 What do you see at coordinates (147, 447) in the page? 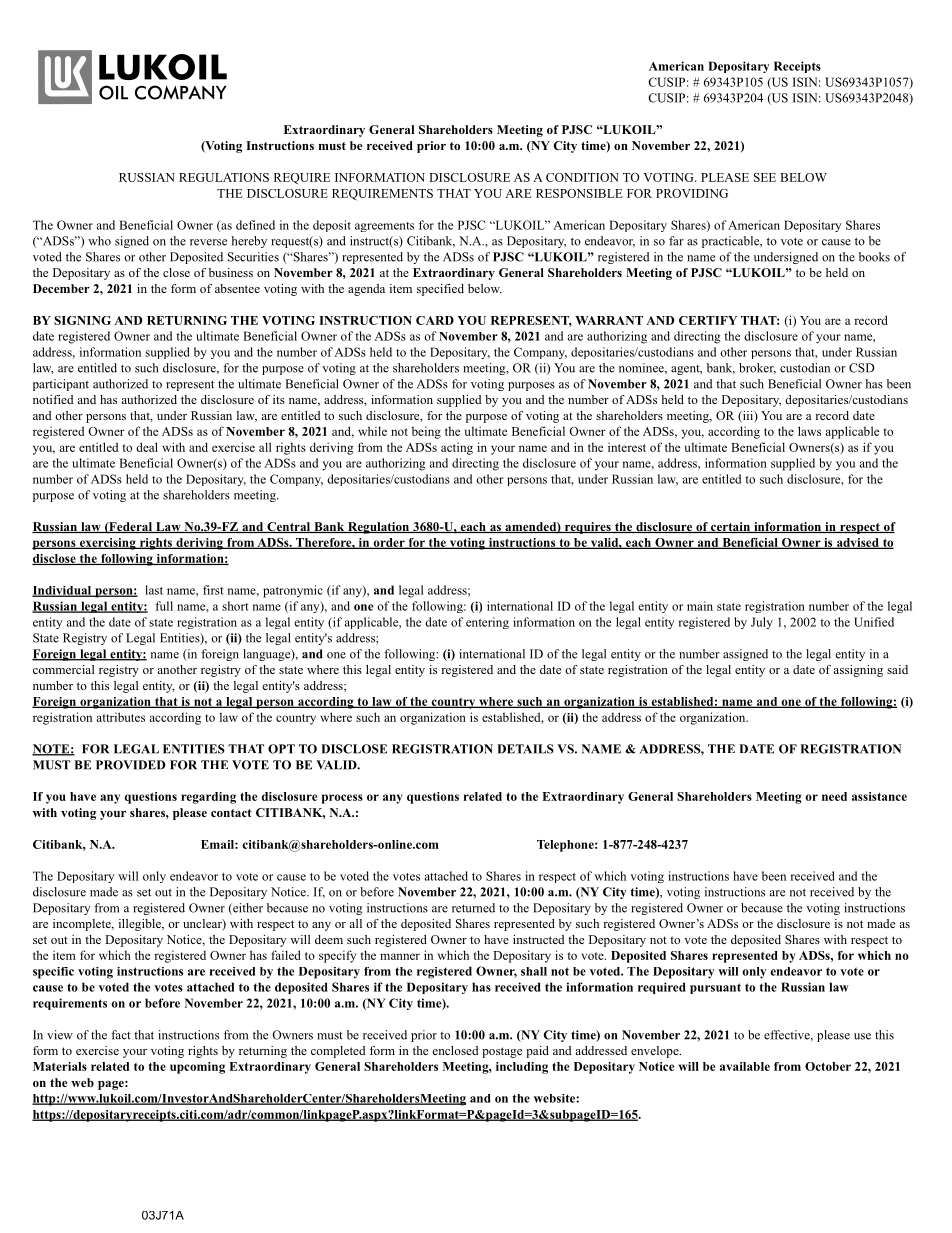
I see `deal` at bounding box center [147, 447].
